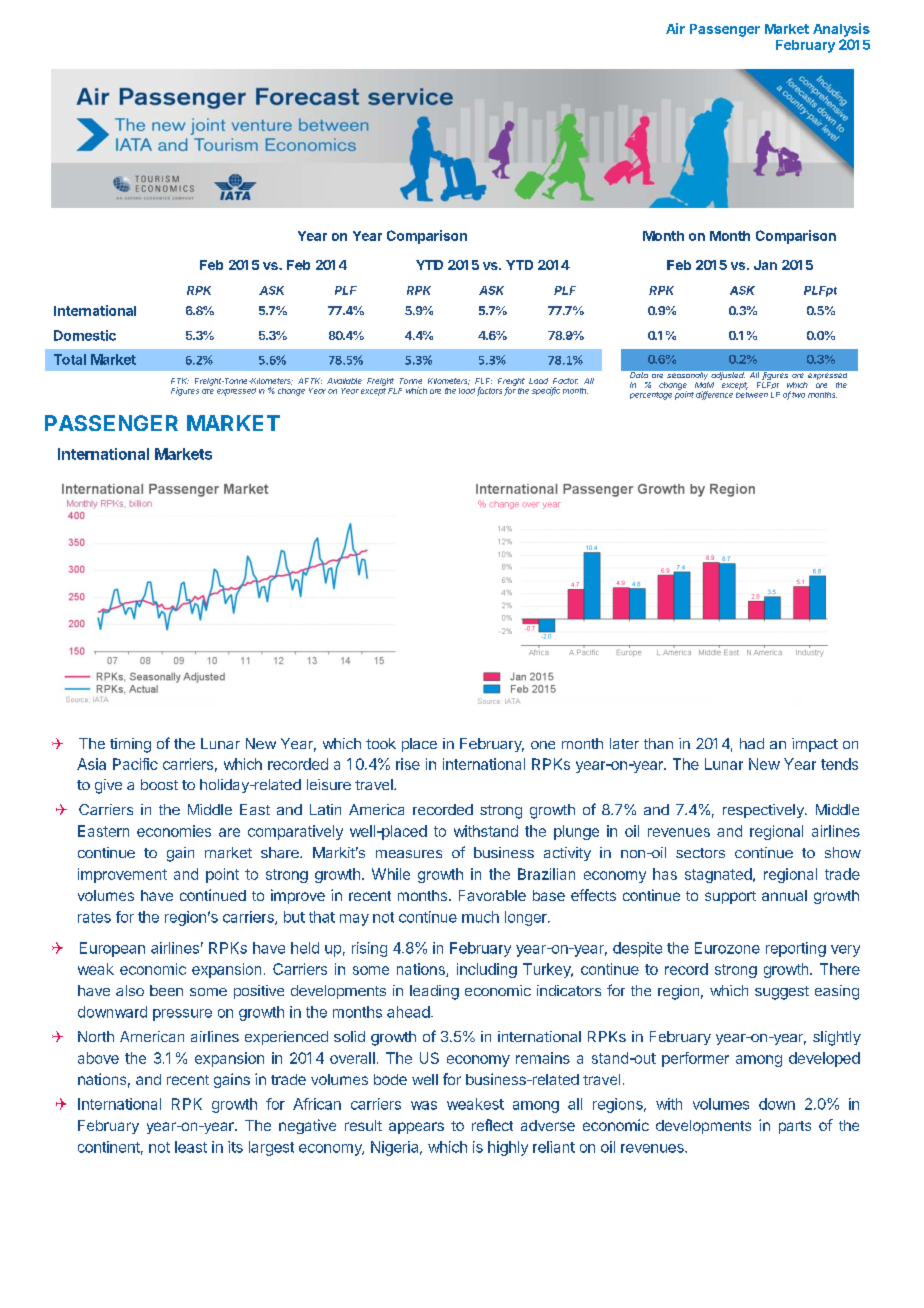  I want to click on took, so click(381, 743).
